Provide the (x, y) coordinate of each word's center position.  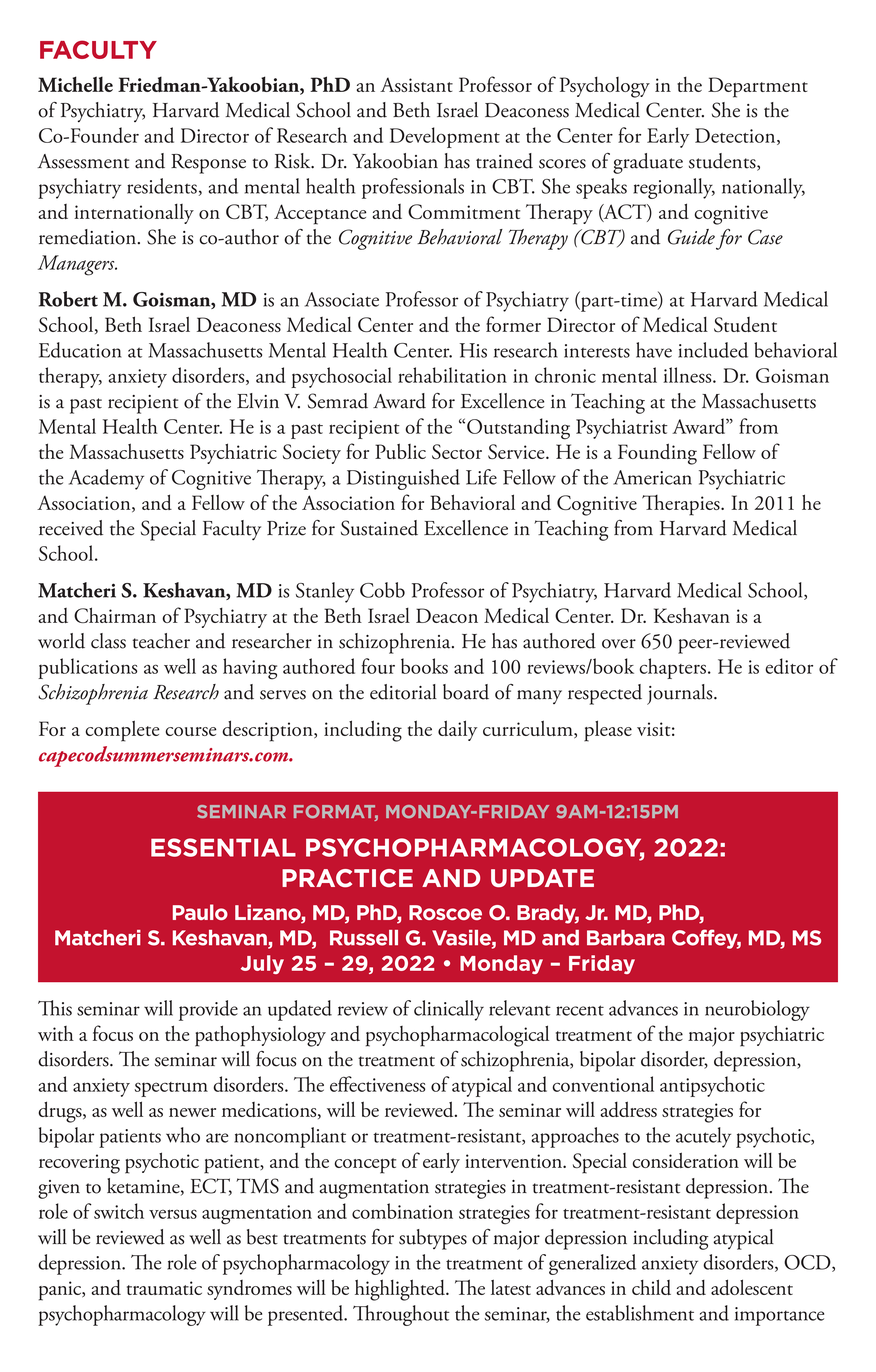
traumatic (164, 1288)
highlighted (401, 1290)
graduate (648, 163)
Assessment (83, 161)
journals (681, 694)
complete (122, 731)
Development (445, 137)
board (466, 692)
